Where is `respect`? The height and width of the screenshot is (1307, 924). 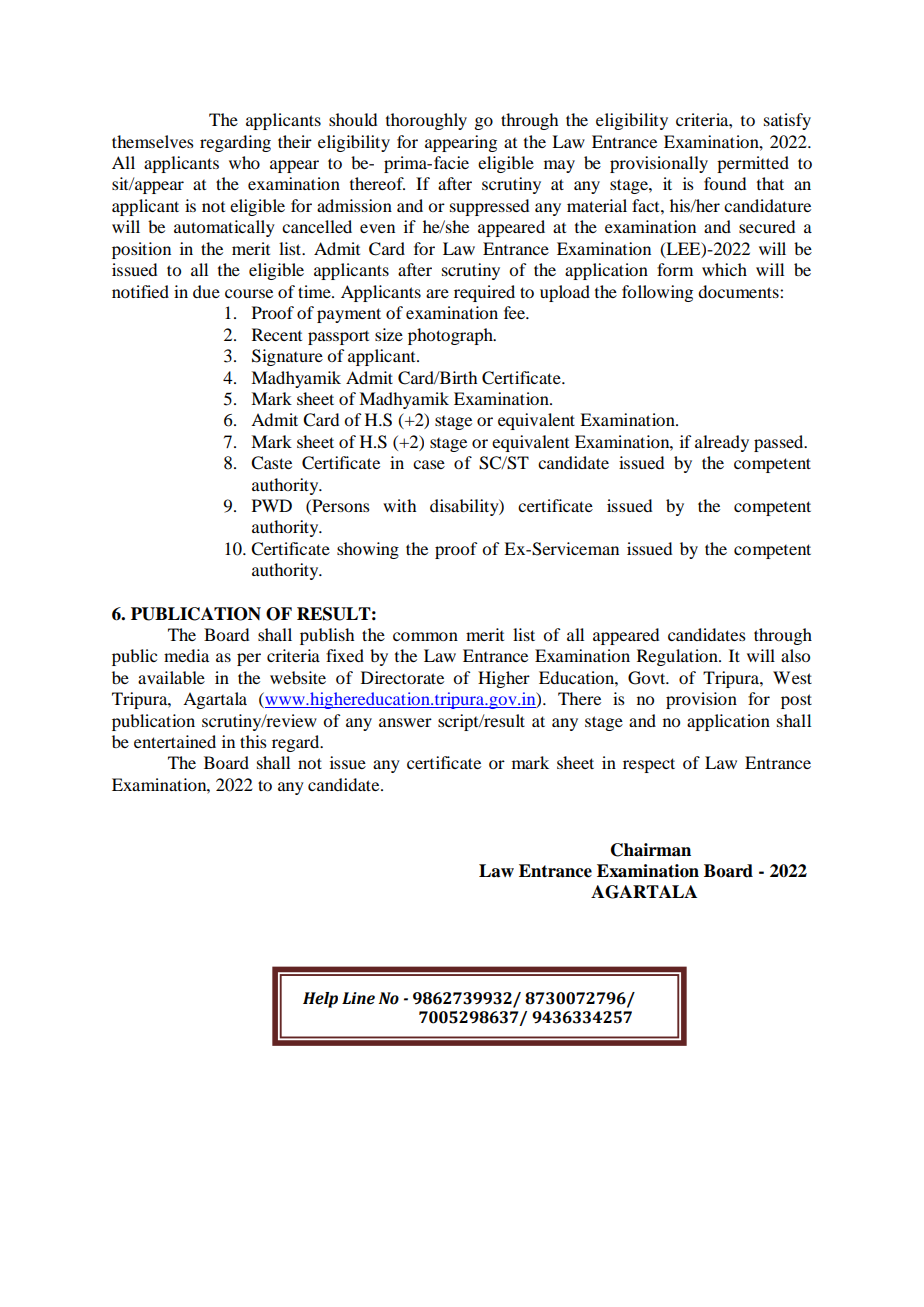 respect is located at coordinates (649, 765).
